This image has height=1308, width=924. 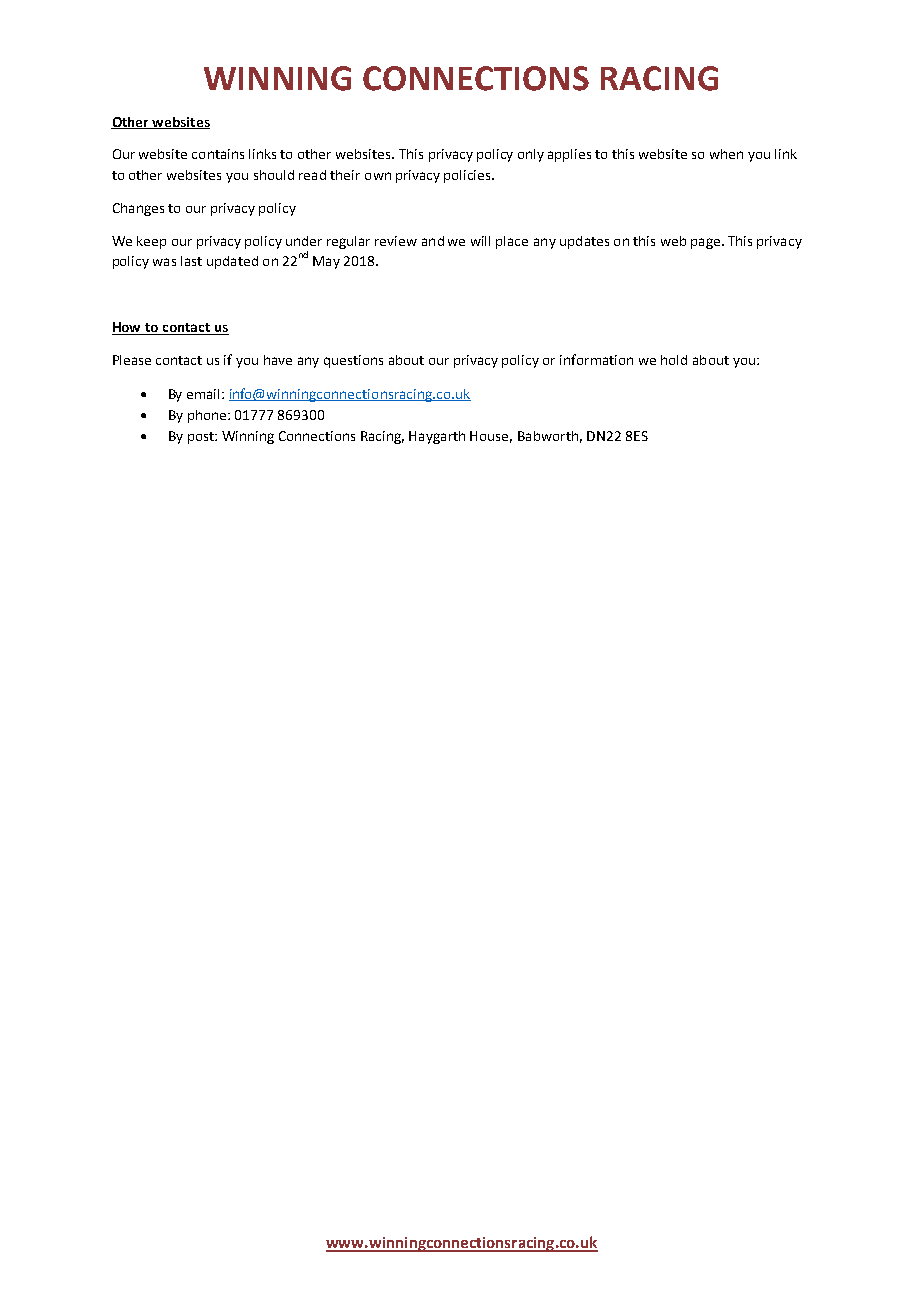 I want to click on Please, so click(x=132, y=360).
